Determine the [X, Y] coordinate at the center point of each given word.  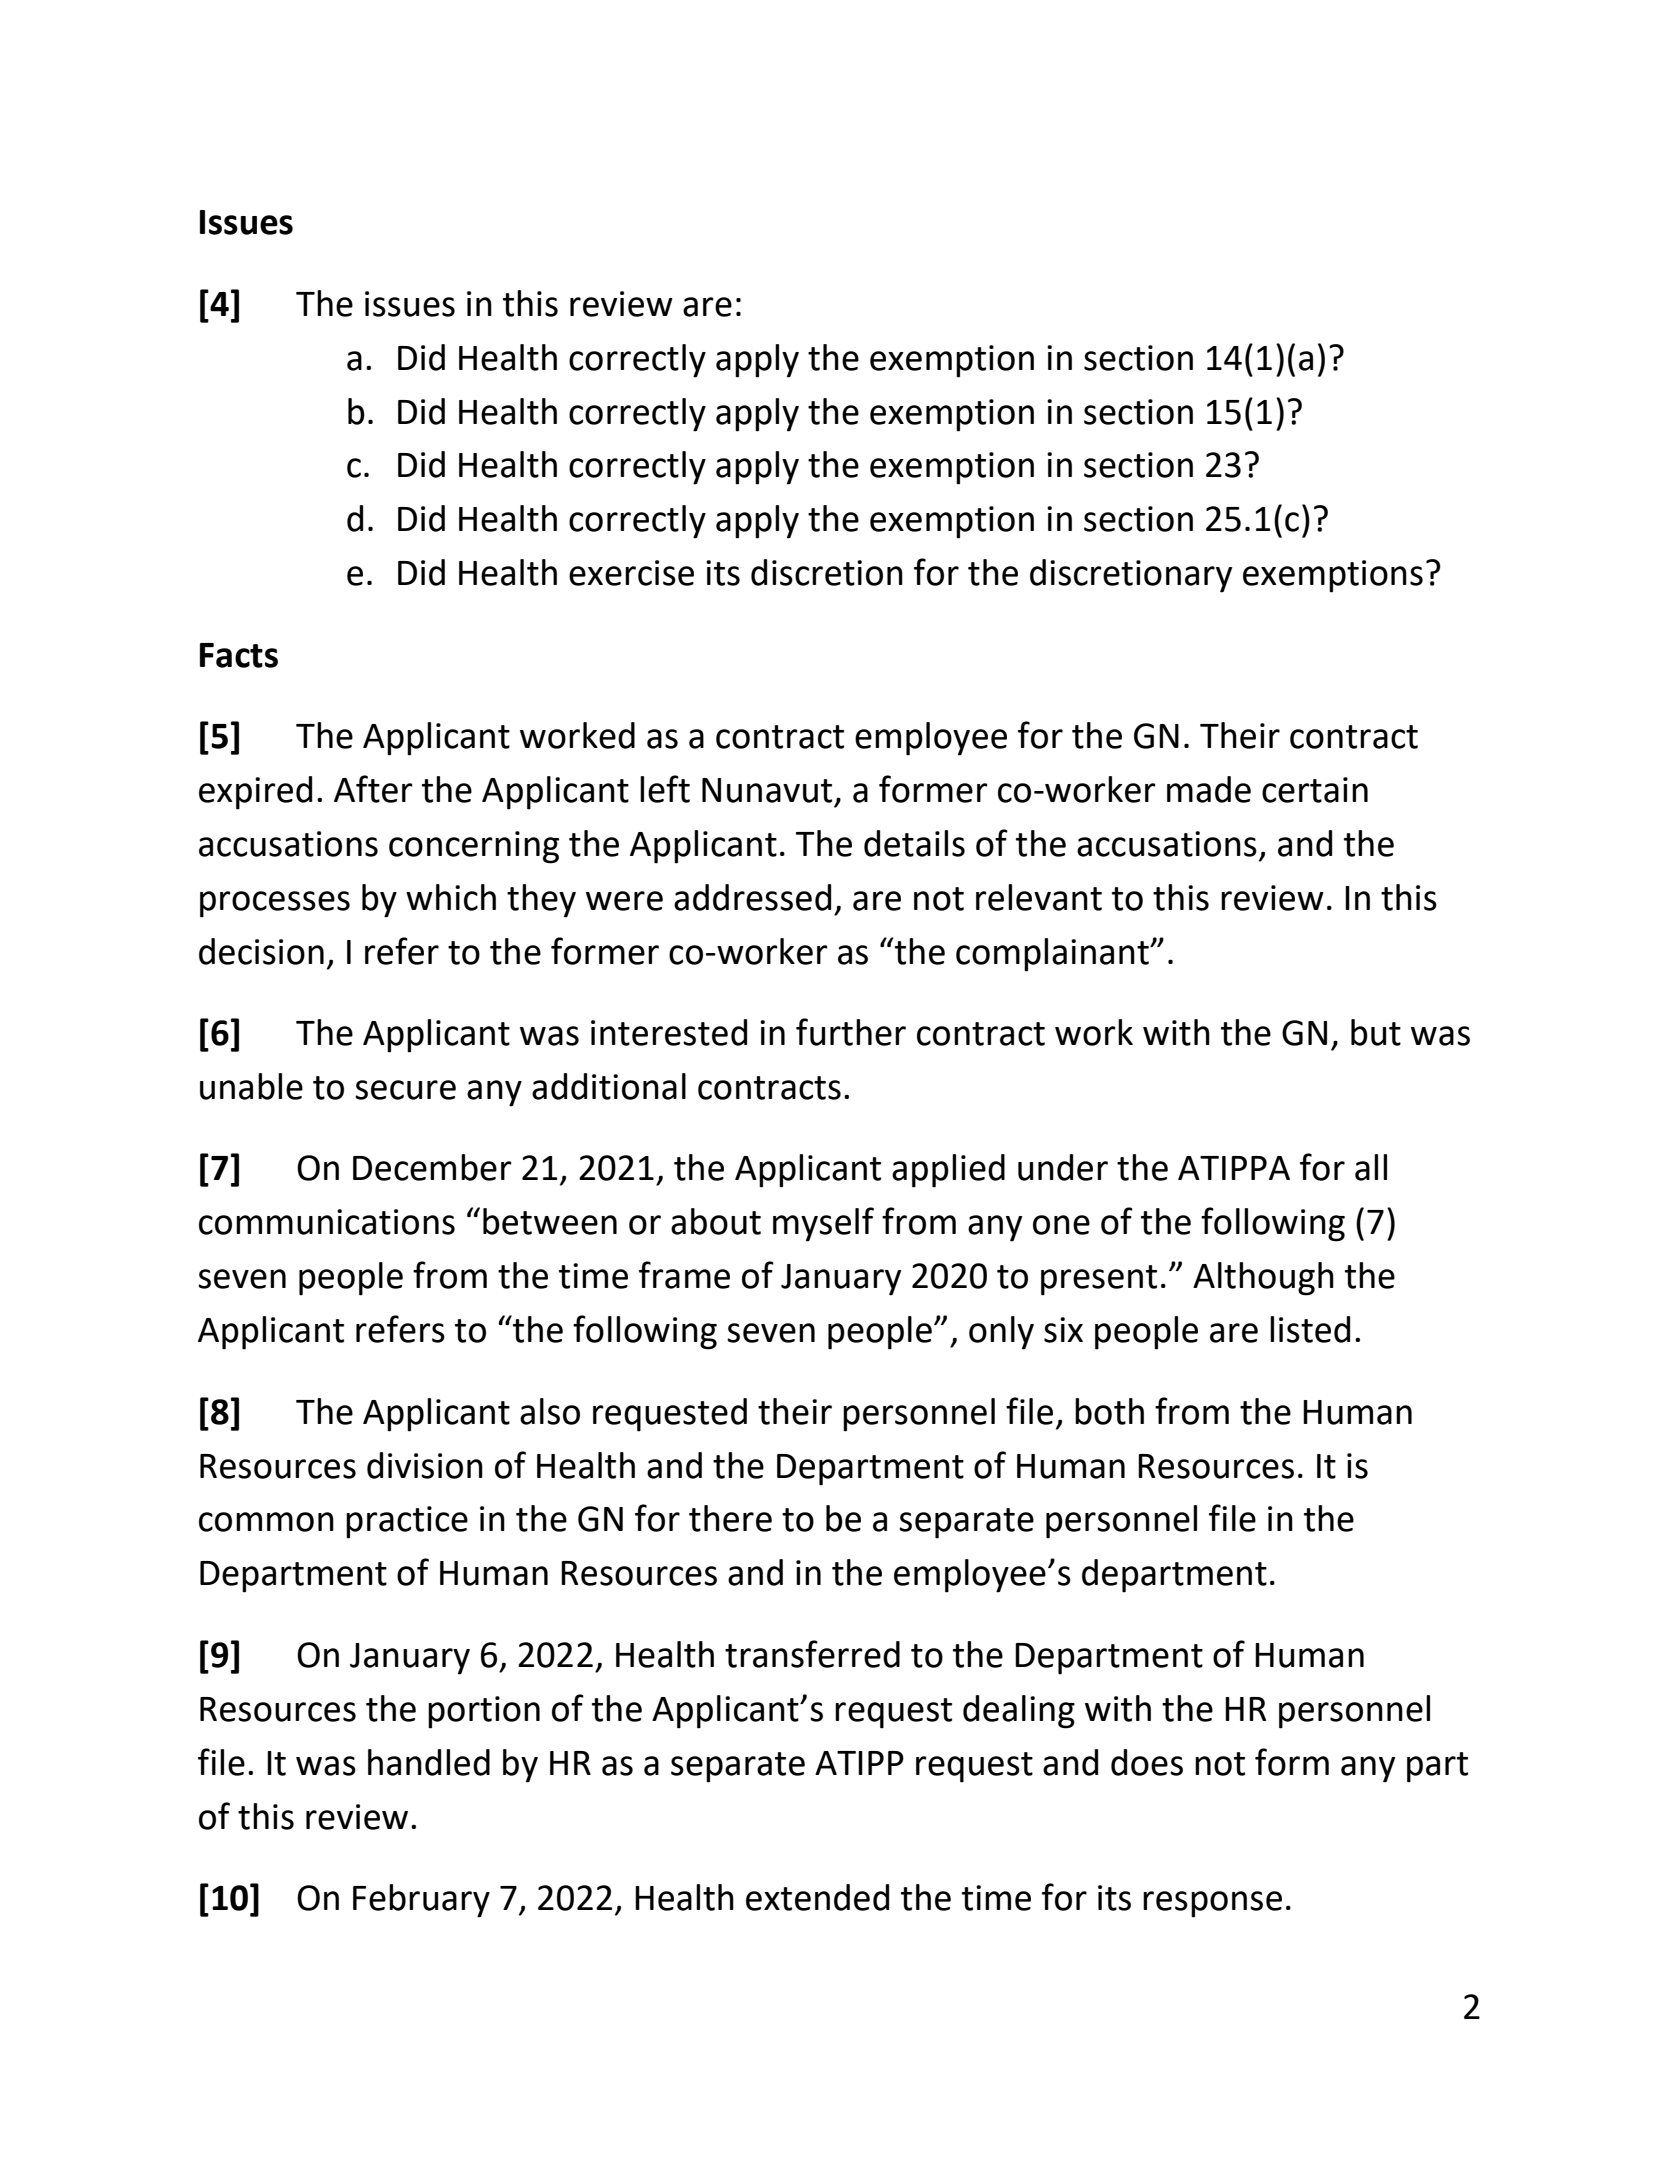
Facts [239, 655]
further [851, 1032]
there [730, 1518]
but [1376, 1032]
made [1209, 789]
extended [817, 1897]
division [425, 1465]
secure [405, 1090]
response [1212, 1904]
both [1109, 1411]
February [421, 1901]
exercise [631, 573]
